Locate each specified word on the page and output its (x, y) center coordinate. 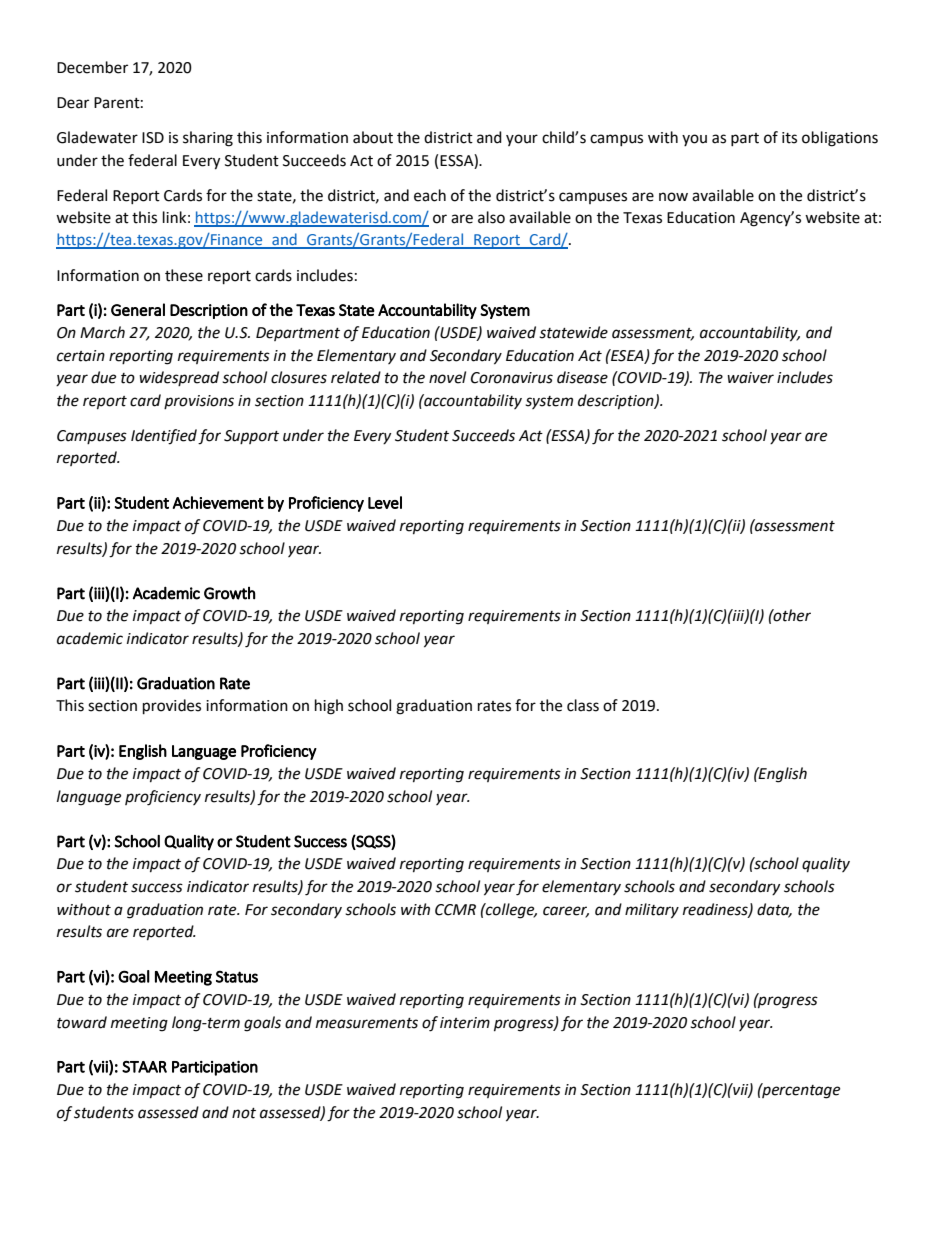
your (522, 140)
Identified (164, 437)
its (789, 138)
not (244, 1113)
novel (447, 377)
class (583, 705)
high (329, 707)
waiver (750, 378)
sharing (208, 139)
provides (172, 707)
